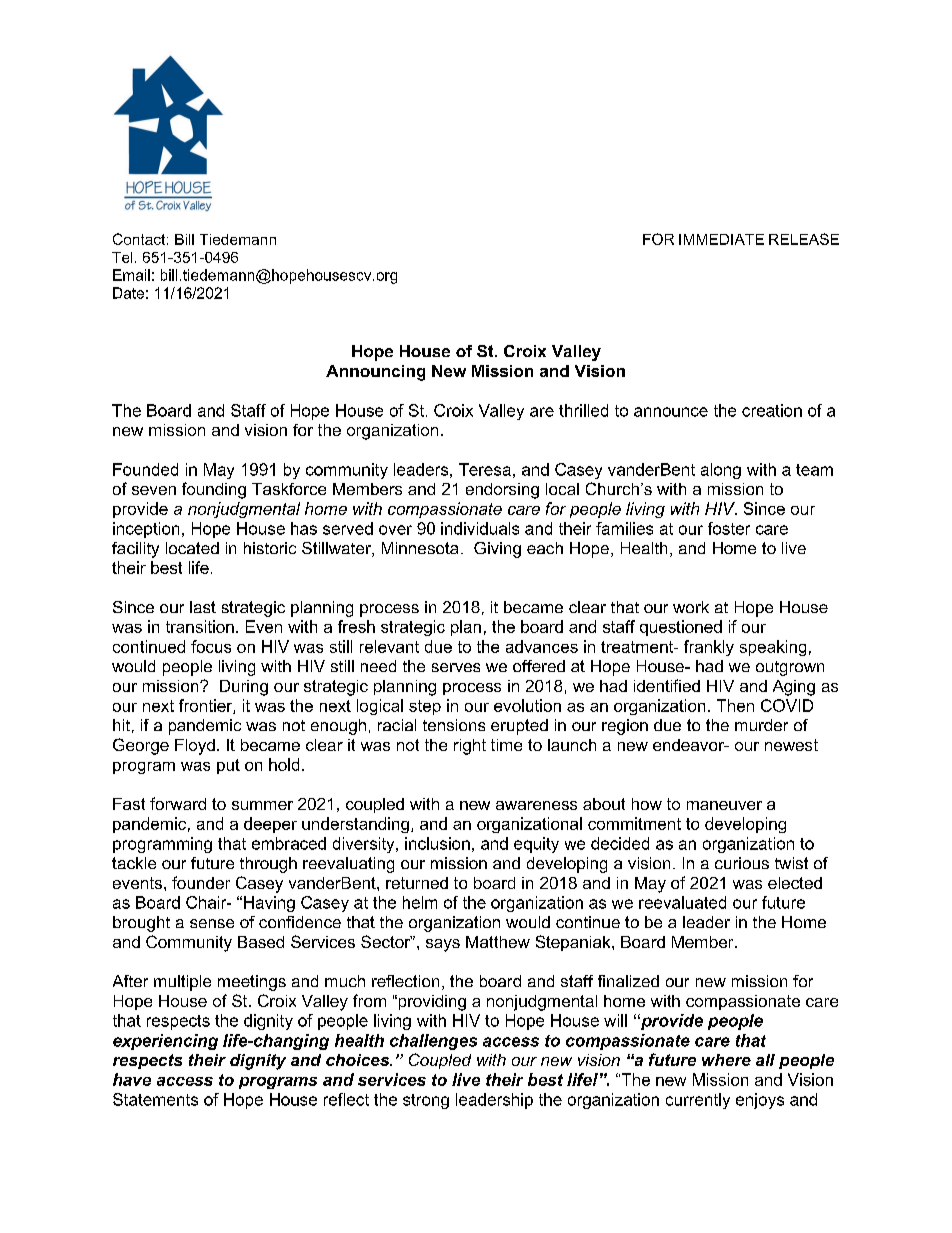  Describe the element at coordinates (131, 275) in the document. I see `Email` at that location.
